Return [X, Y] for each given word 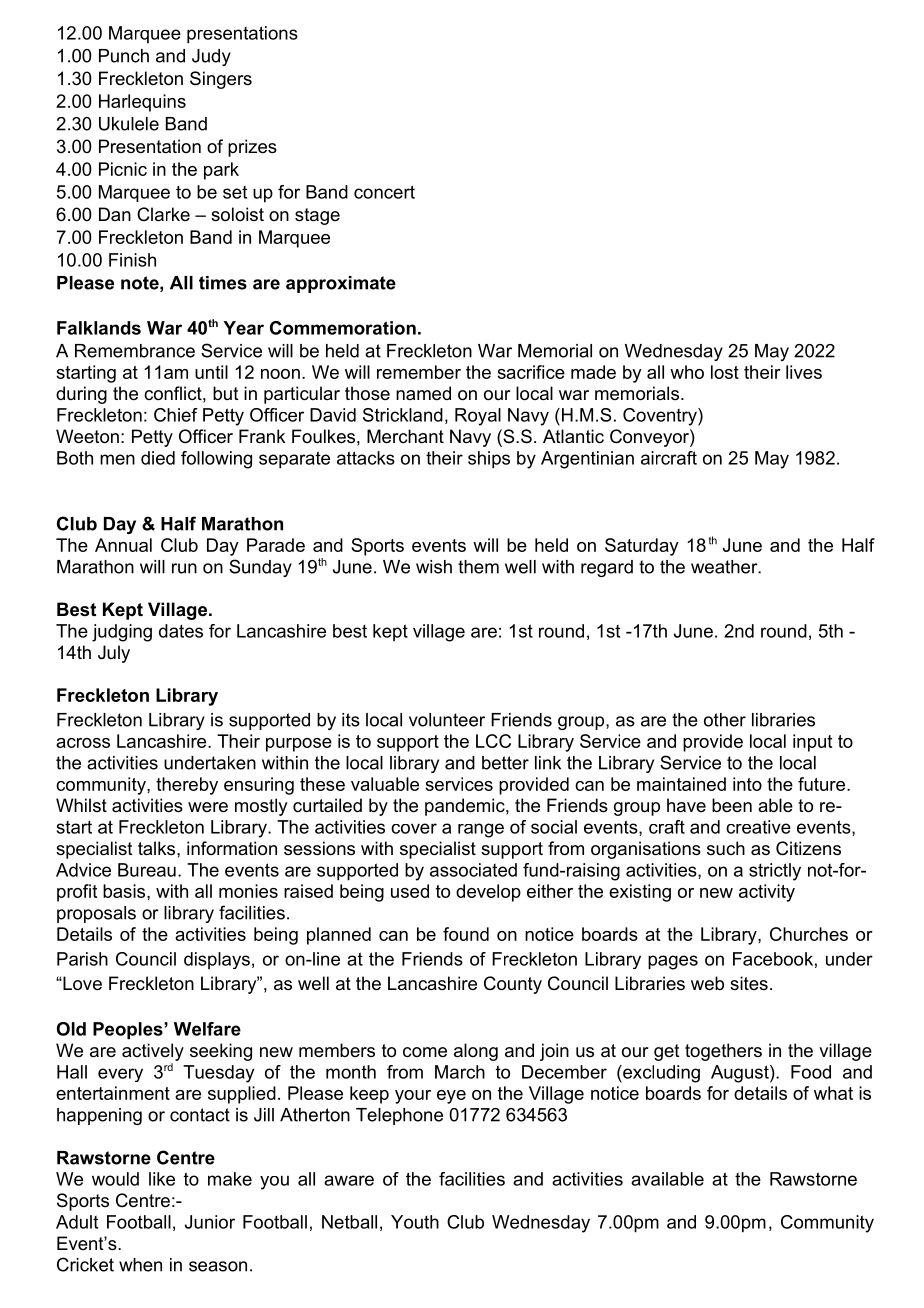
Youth [415, 1222]
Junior [210, 1222]
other [725, 720]
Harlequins [142, 103]
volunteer [447, 720]
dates [181, 631]
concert [384, 192]
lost [725, 372]
